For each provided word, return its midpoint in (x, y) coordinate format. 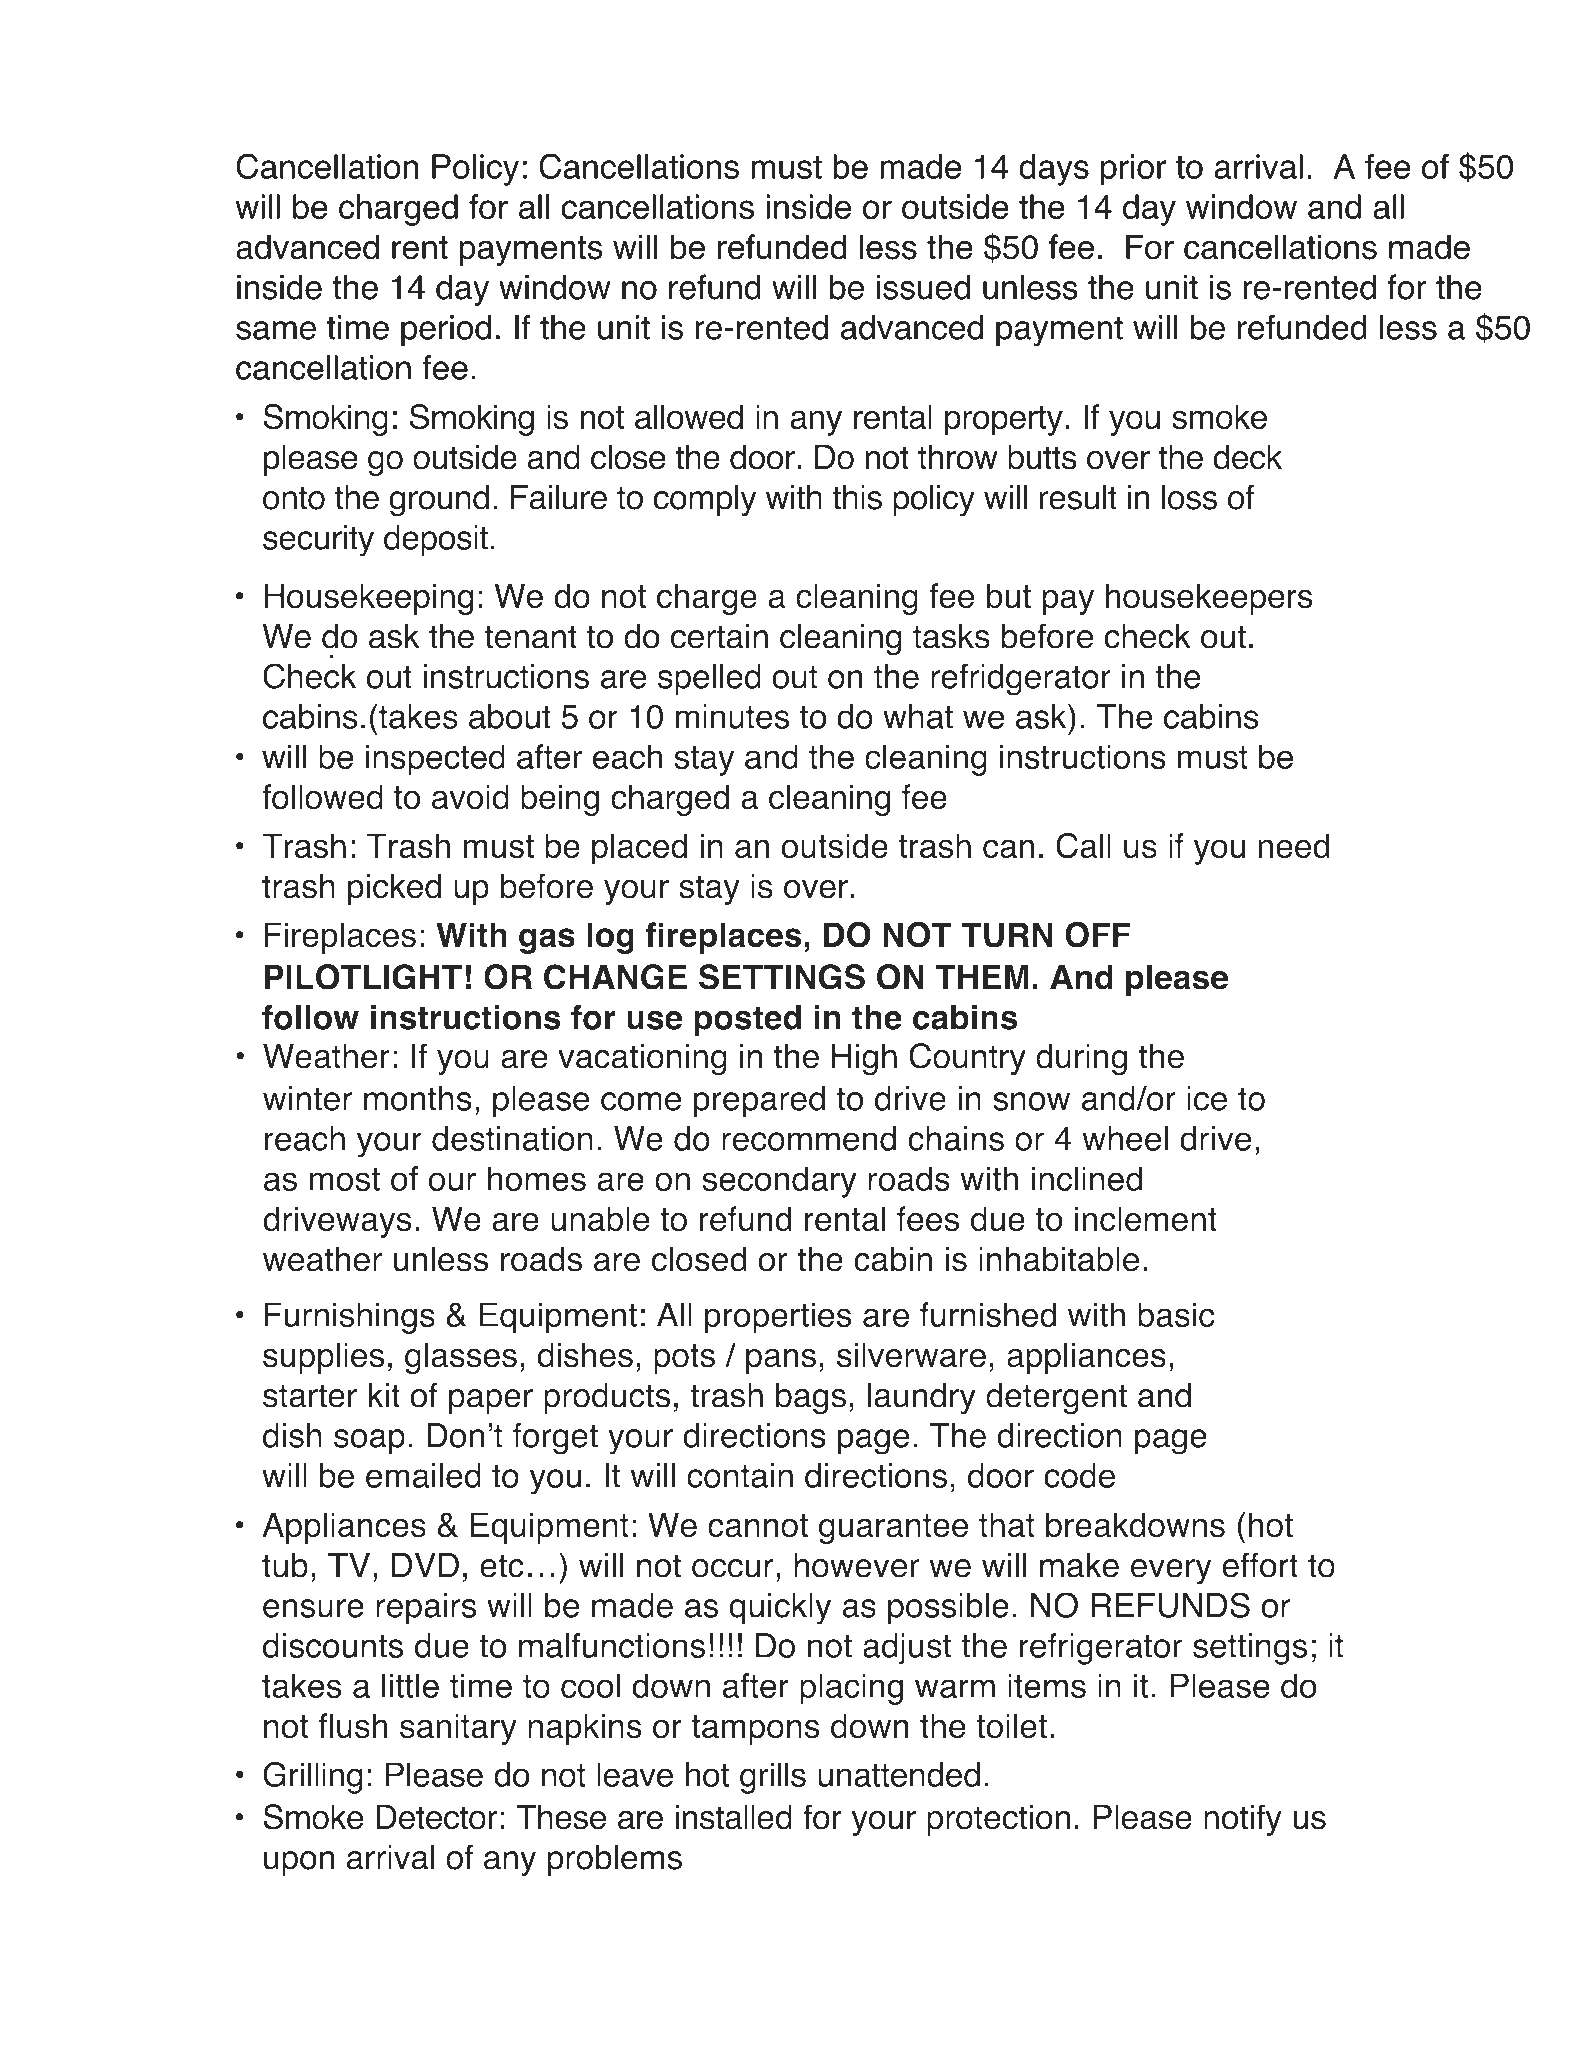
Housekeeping (369, 599)
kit (384, 1395)
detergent (1056, 1398)
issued (923, 287)
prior (1133, 170)
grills (773, 1778)
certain (719, 636)
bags (811, 1398)
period (446, 330)
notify (1243, 1820)
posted (747, 1021)
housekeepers (1209, 599)
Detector (437, 1817)
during (1081, 1059)
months (418, 1098)
